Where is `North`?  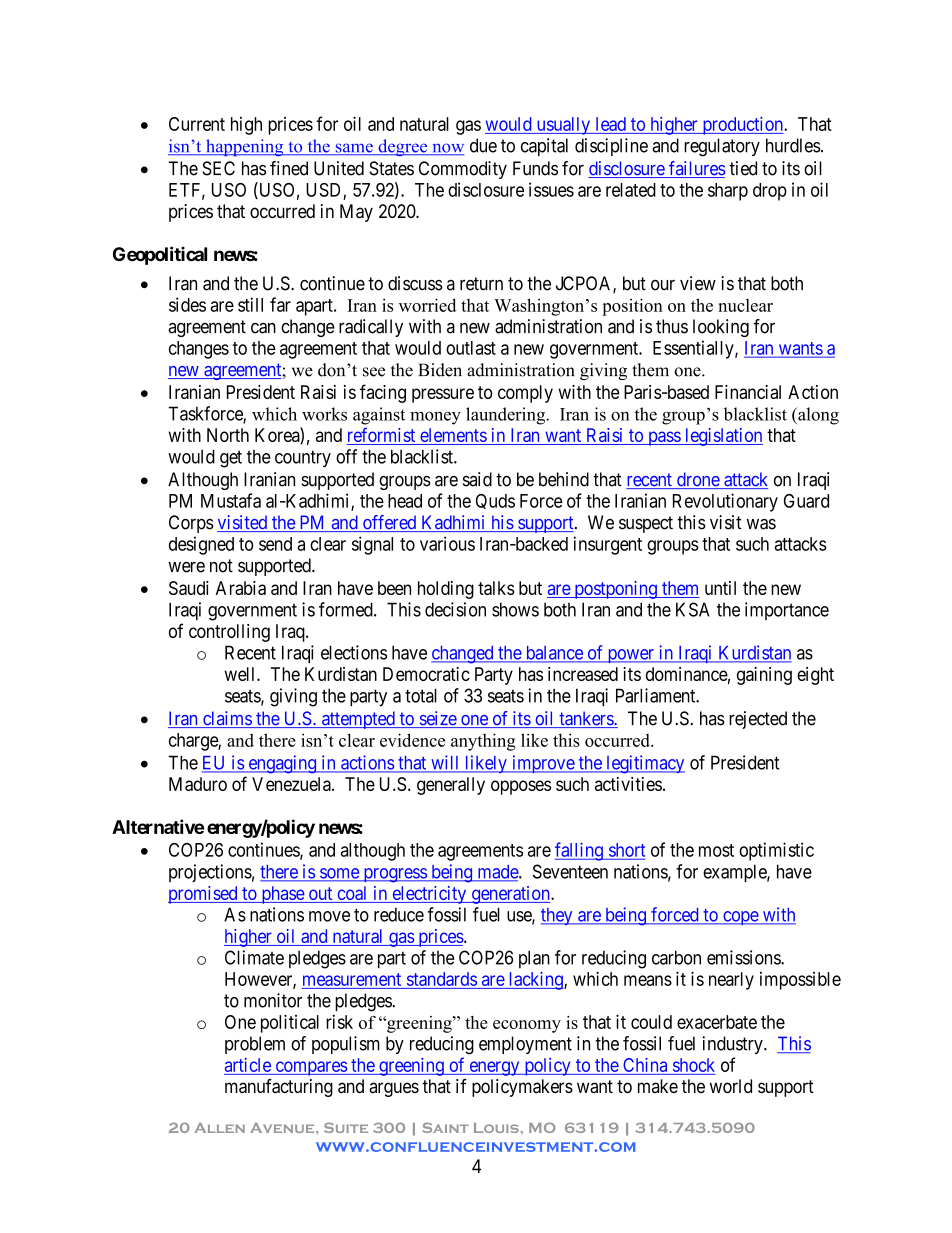 North is located at coordinates (228, 435).
